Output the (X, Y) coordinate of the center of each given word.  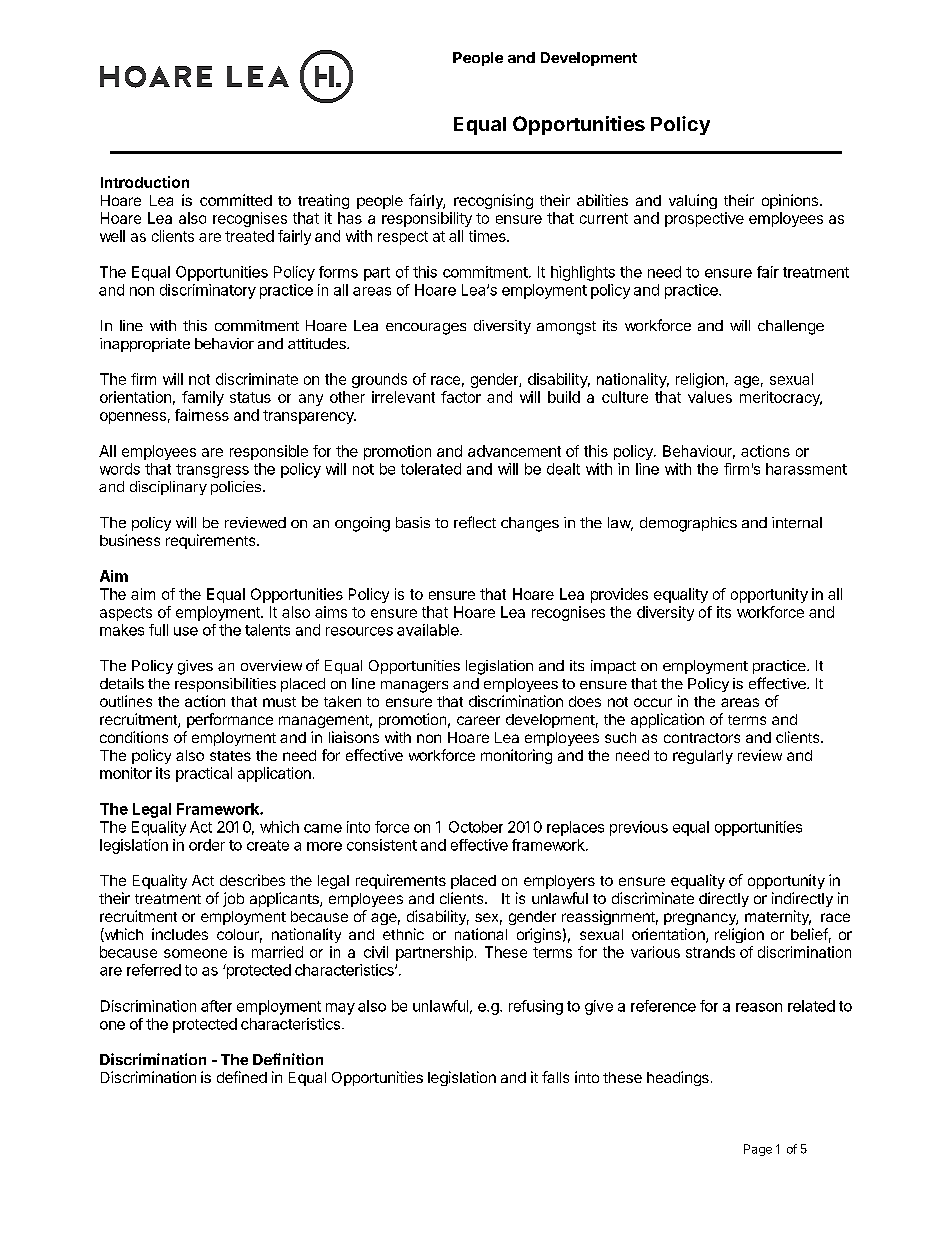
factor (461, 397)
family (203, 398)
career (478, 720)
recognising (493, 201)
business (130, 540)
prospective (704, 219)
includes (180, 934)
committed (236, 200)
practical (204, 774)
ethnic (403, 934)
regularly (703, 757)
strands (710, 952)
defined (242, 1077)
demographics (688, 524)
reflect (475, 522)
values (710, 397)
